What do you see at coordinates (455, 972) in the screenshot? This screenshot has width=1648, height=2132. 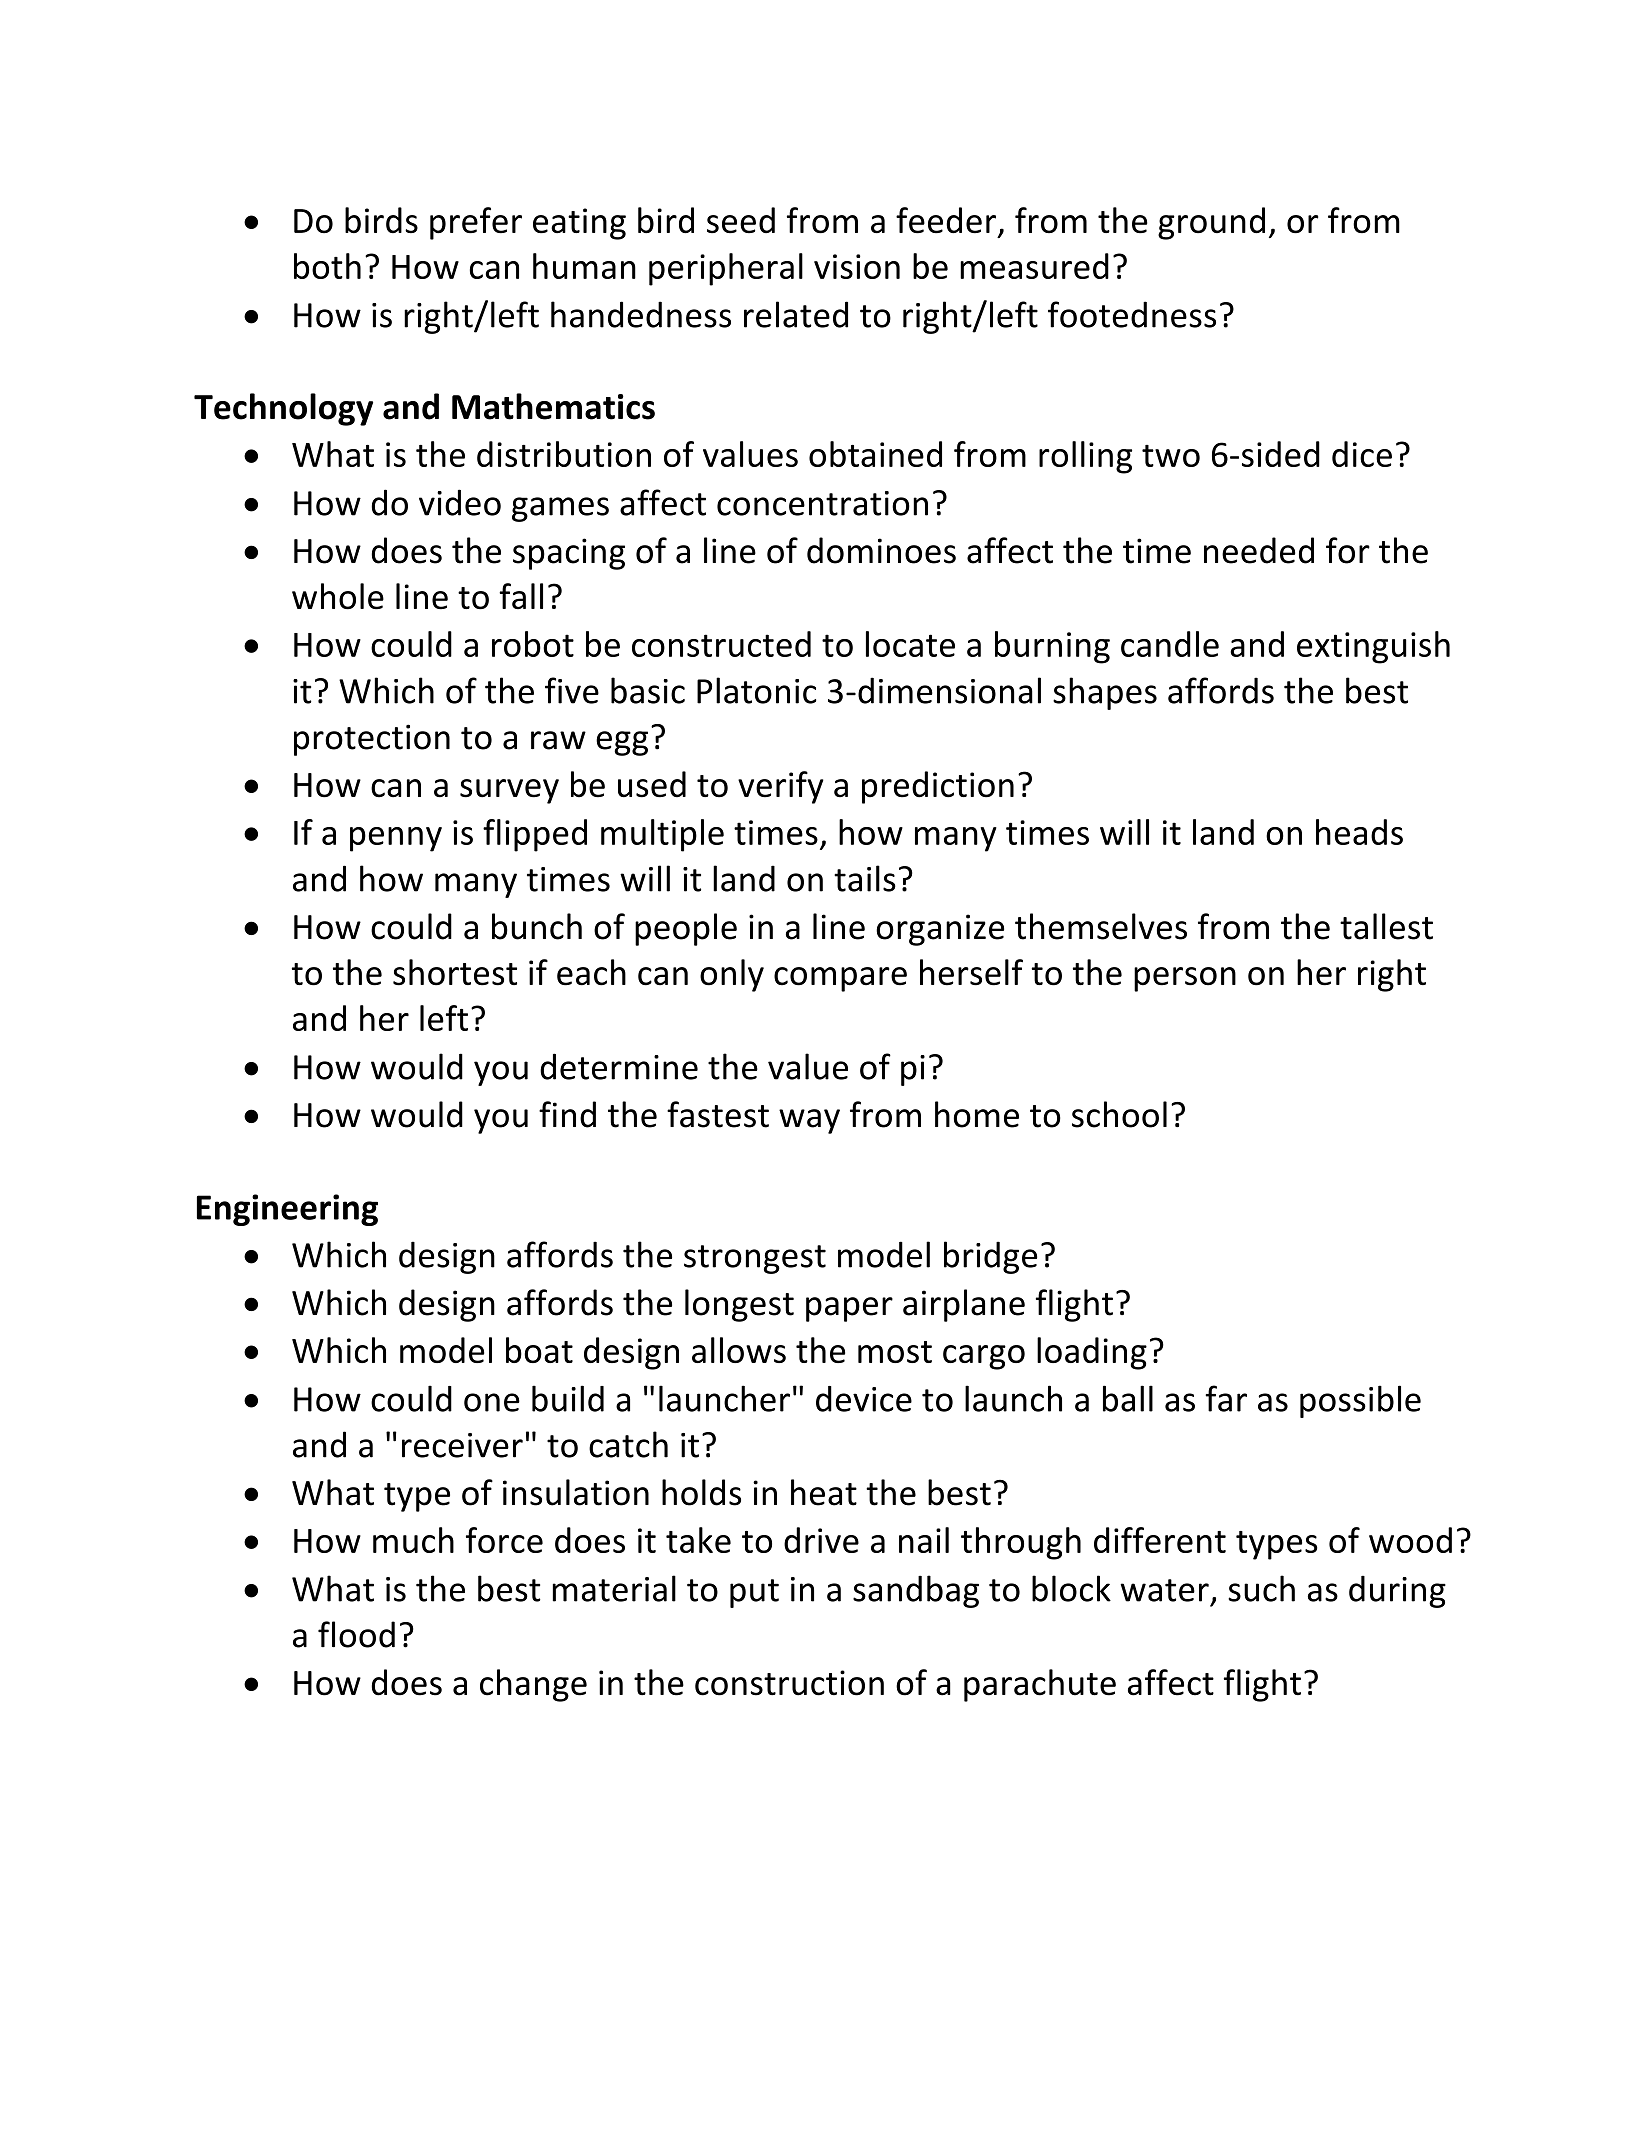 I see `shortest` at bounding box center [455, 972].
